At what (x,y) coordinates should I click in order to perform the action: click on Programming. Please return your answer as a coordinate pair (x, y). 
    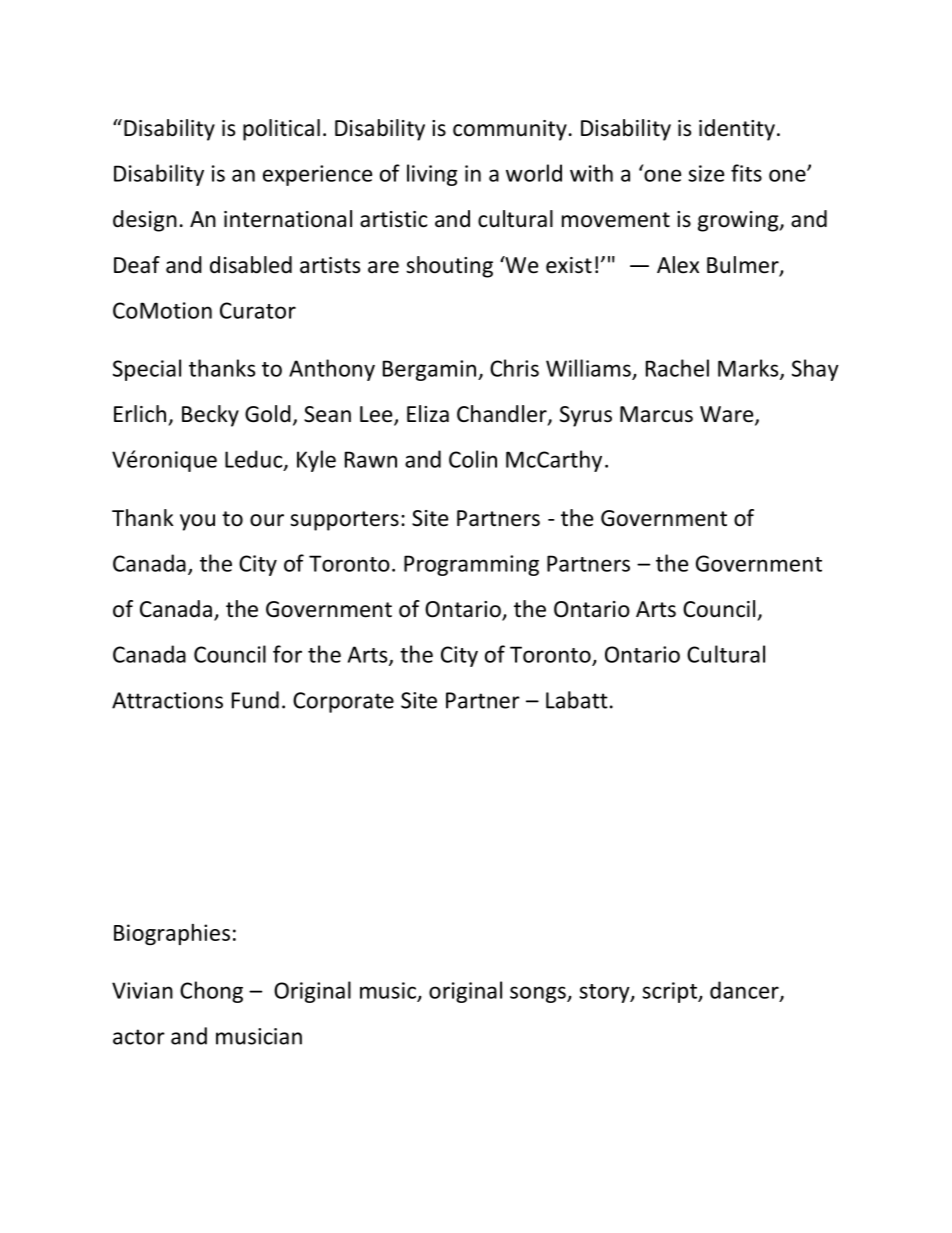
    Looking at the image, I should click on (471, 565).
